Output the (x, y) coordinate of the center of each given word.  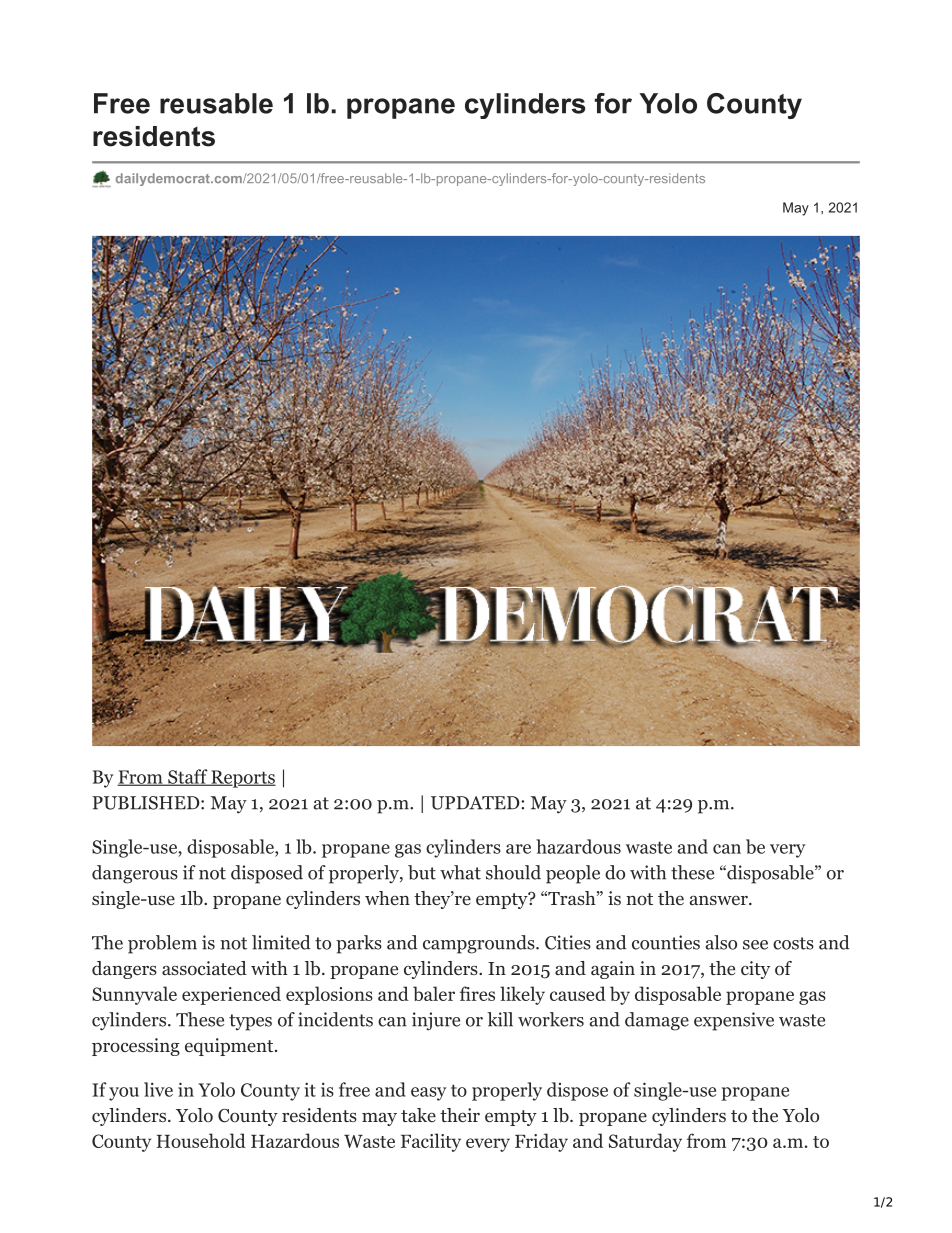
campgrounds (479, 944)
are (518, 849)
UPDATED (476, 803)
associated (204, 968)
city (755, 970)
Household (201, 1140)
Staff (188, 777)
